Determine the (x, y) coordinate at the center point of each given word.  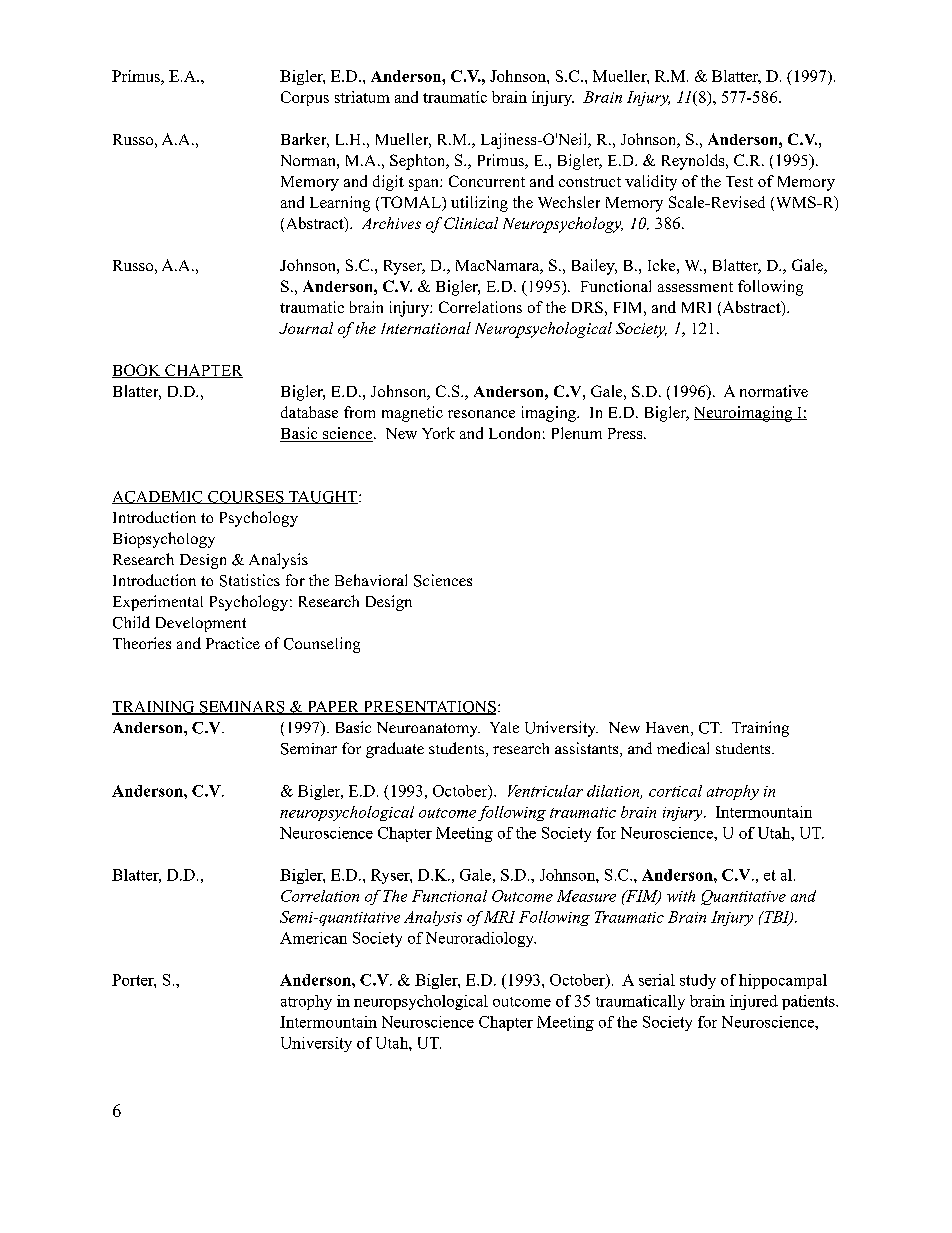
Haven (669, 729)
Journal (306, 328)
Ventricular (545, 791)
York (438, 433)
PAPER (333, 708)
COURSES (246, 497)
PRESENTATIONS (428, 708)
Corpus (305, 98)
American (313, 938)
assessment (695, 287)
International (426, 328)
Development (201, 624)
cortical (675, 791)
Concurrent (487, 181)
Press (626, 433)
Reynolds (694, 162)
